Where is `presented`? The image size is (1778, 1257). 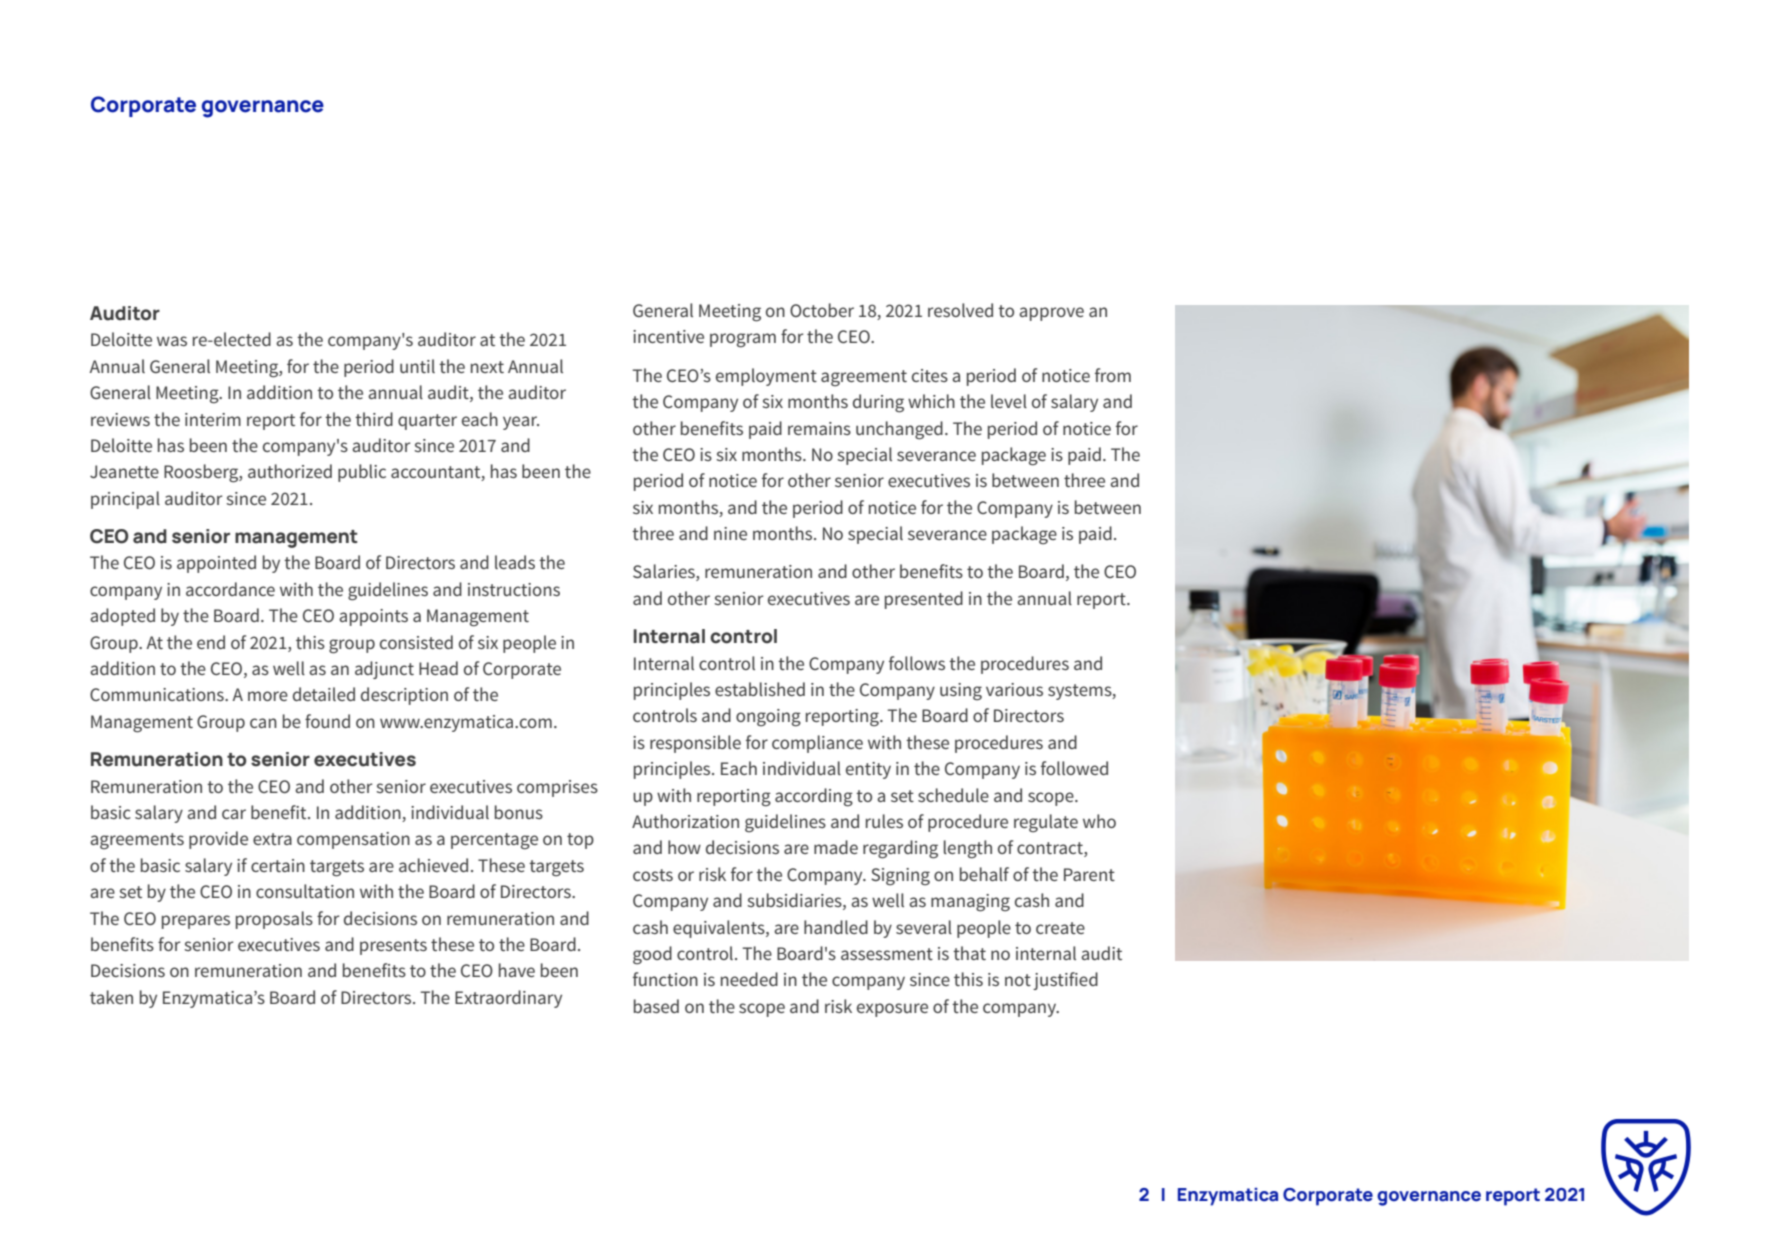
presented is located at coordinates (924, 600).
